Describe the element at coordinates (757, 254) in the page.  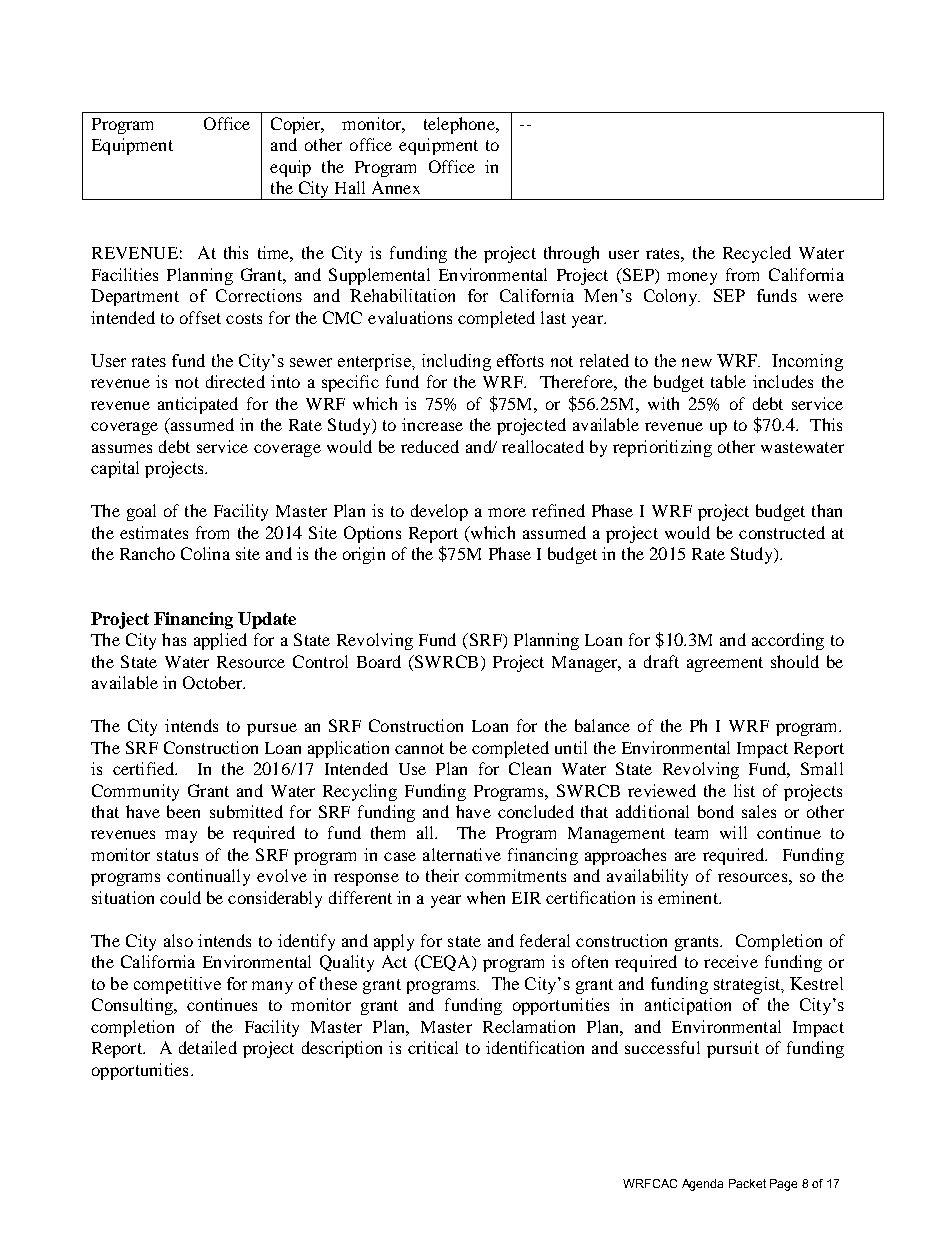
I see `Recycled` at that location.
